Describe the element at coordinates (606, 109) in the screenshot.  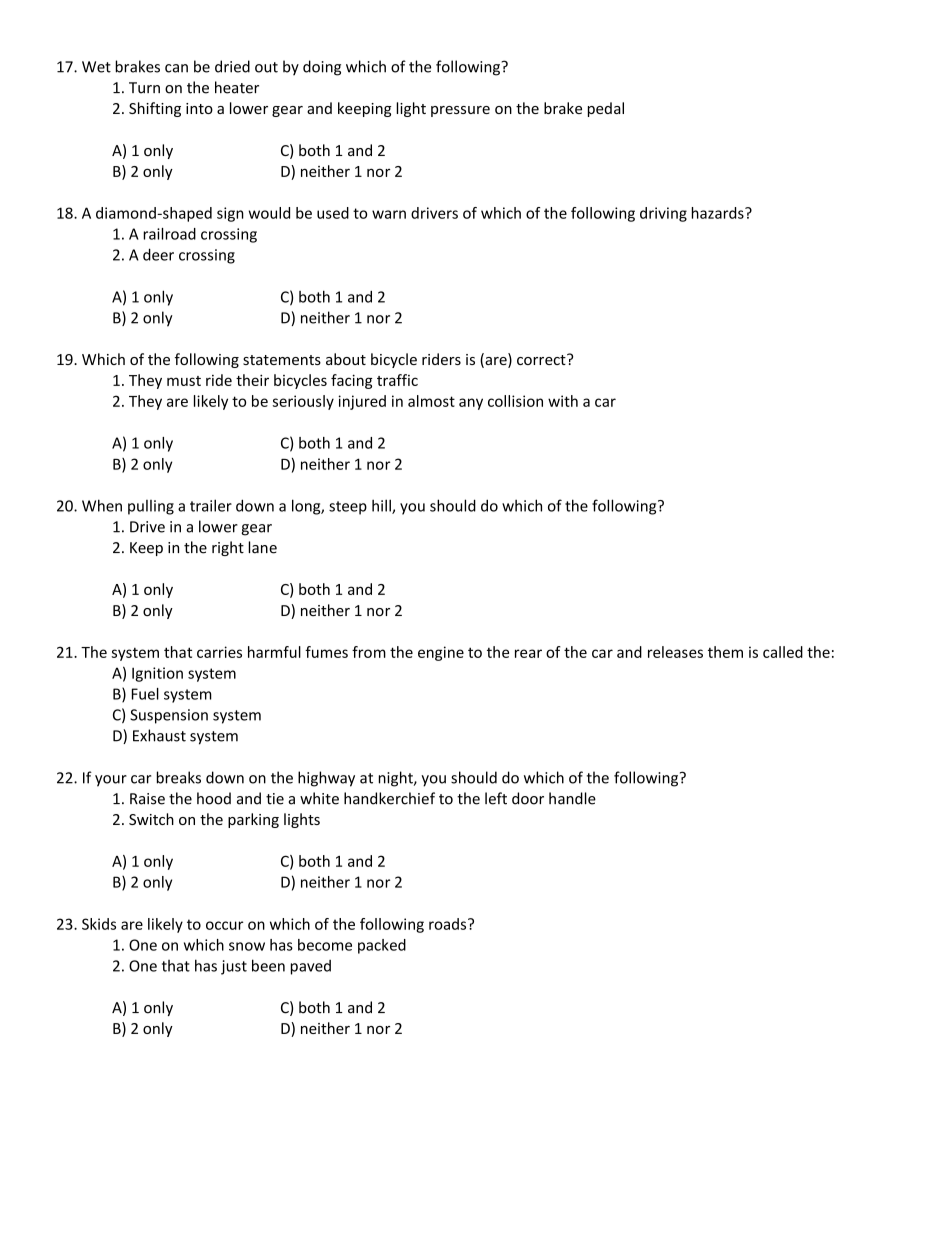
I see `pedal` at that location.
